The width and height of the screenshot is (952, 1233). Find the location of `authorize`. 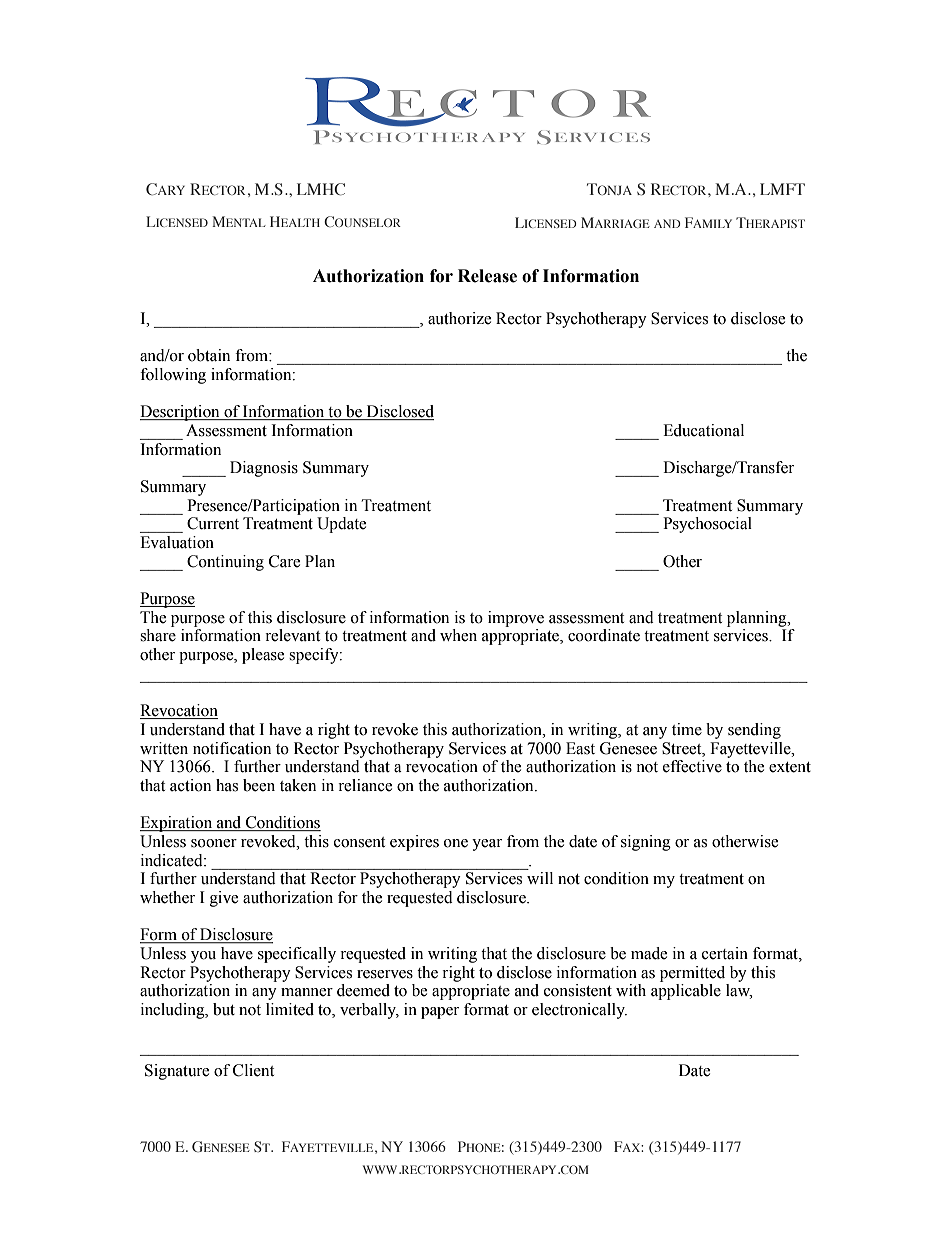

authorize is located at coordinates (459, 318).
